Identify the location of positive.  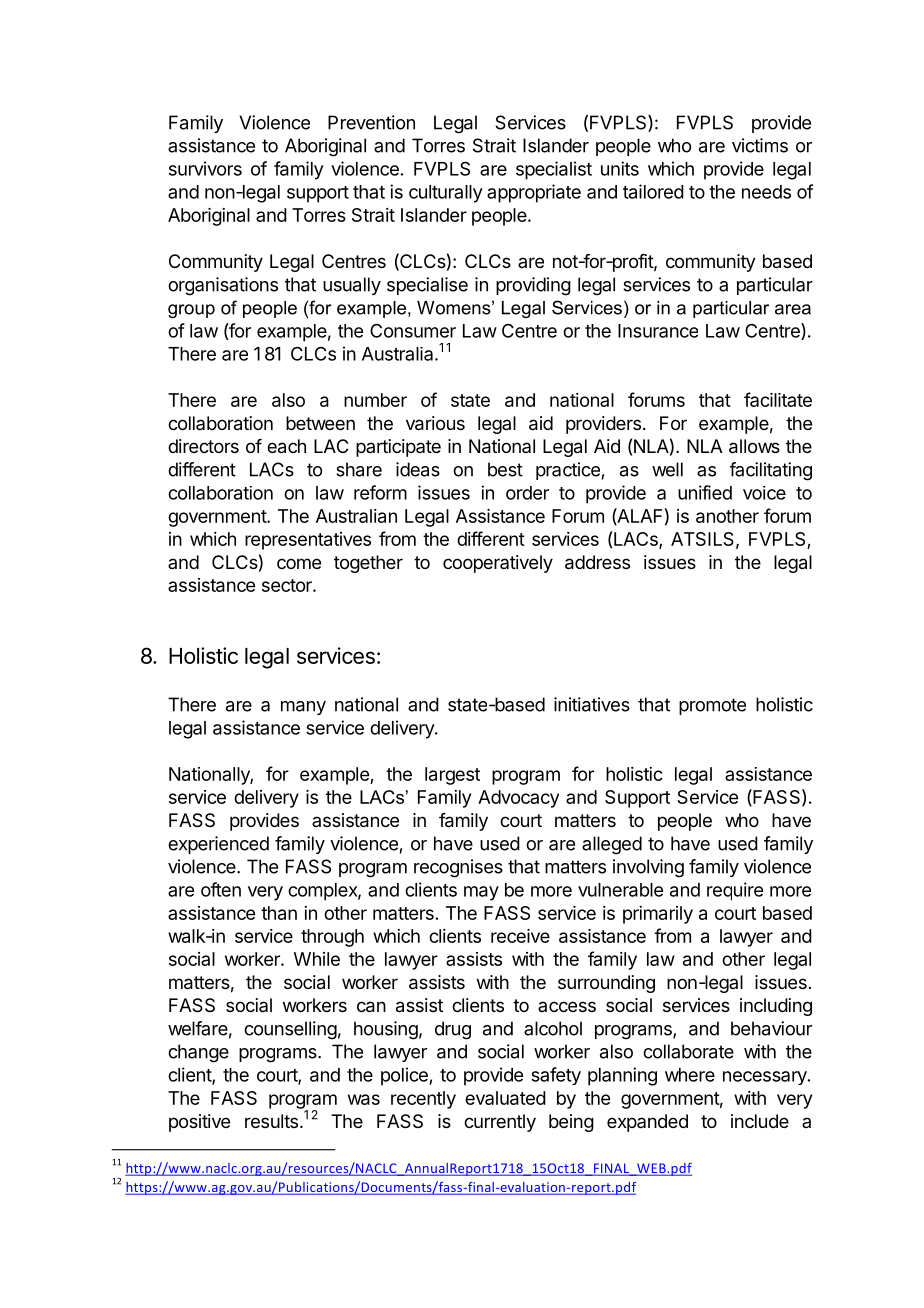
(199, 1123).
